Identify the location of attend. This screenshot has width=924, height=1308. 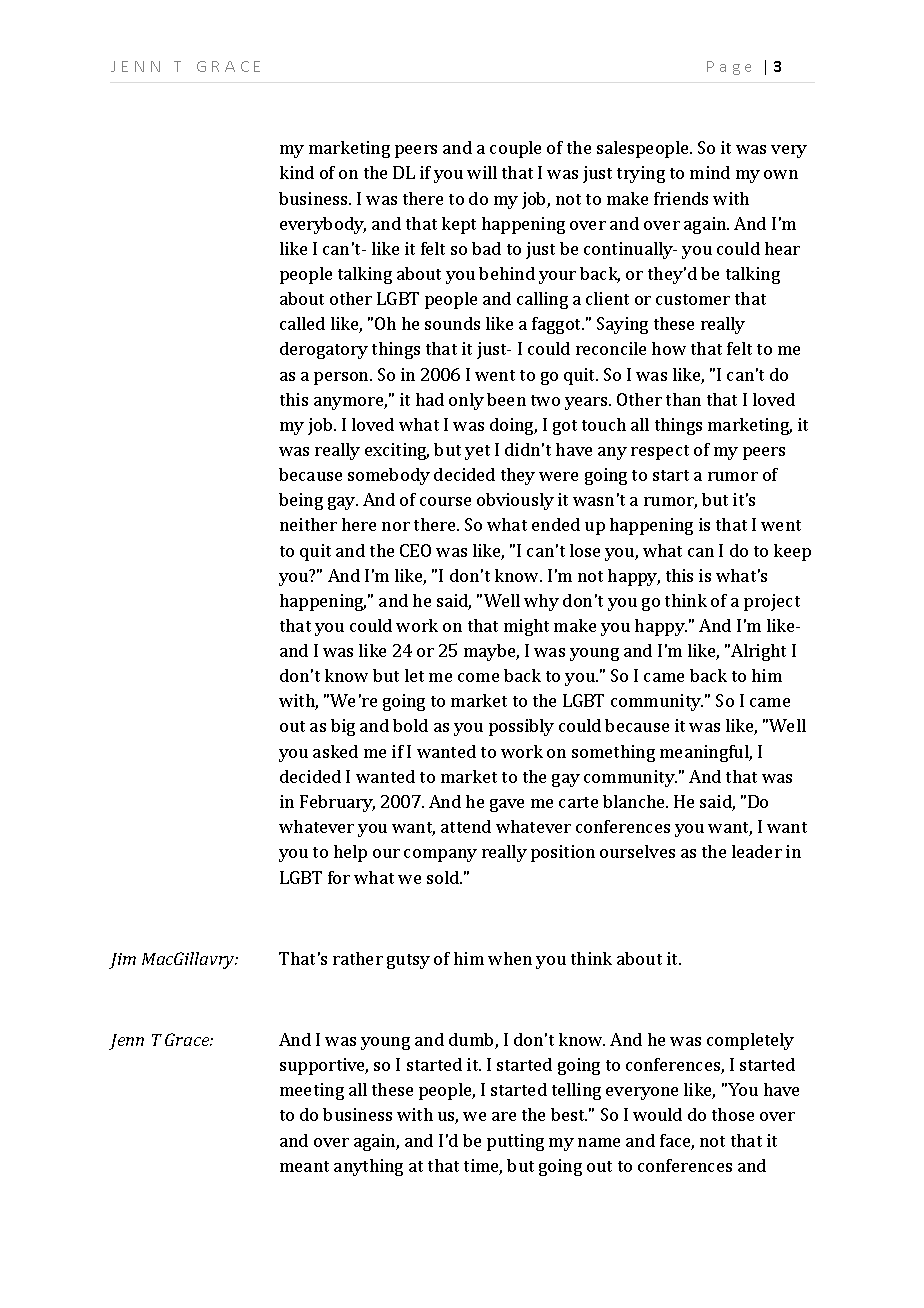
(466, 826).
